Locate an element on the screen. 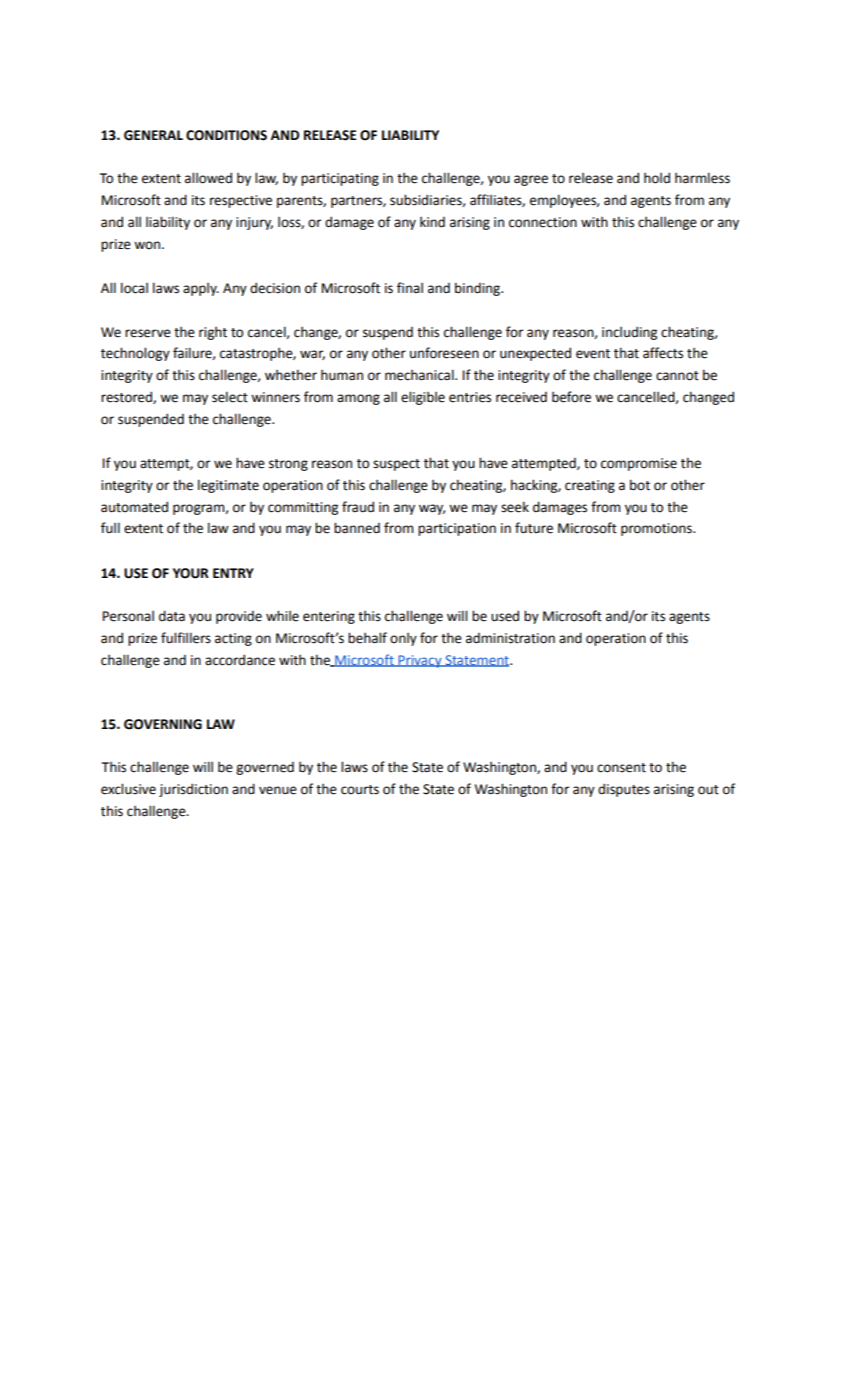 The height and width of the screenshot is (1400, 849). jurisdiction is located at coordinates (193, 790).
